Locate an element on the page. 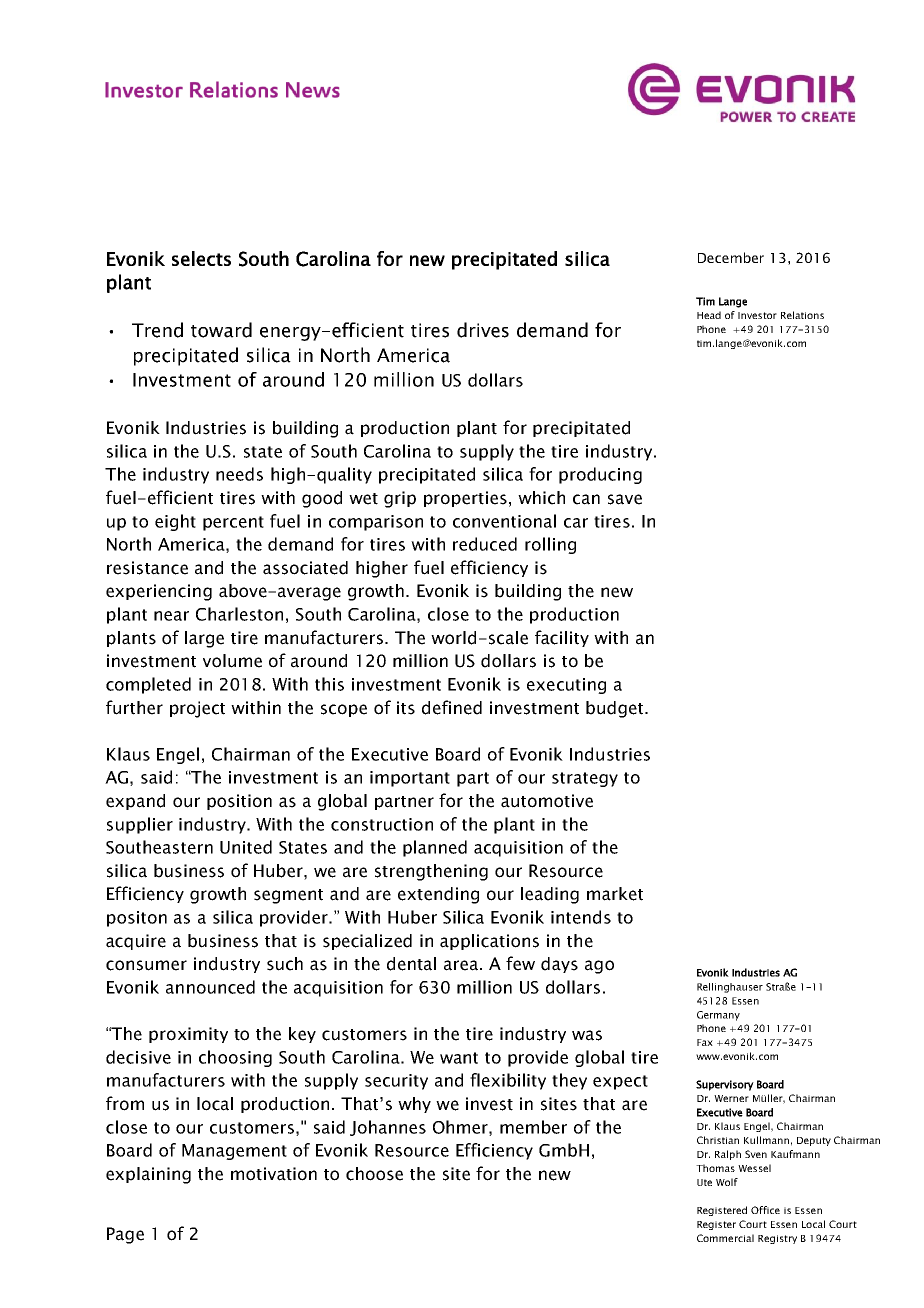 Image resolution: width=924 pixels, height=1308 pixels. save is located at coordinates (625, 499).
